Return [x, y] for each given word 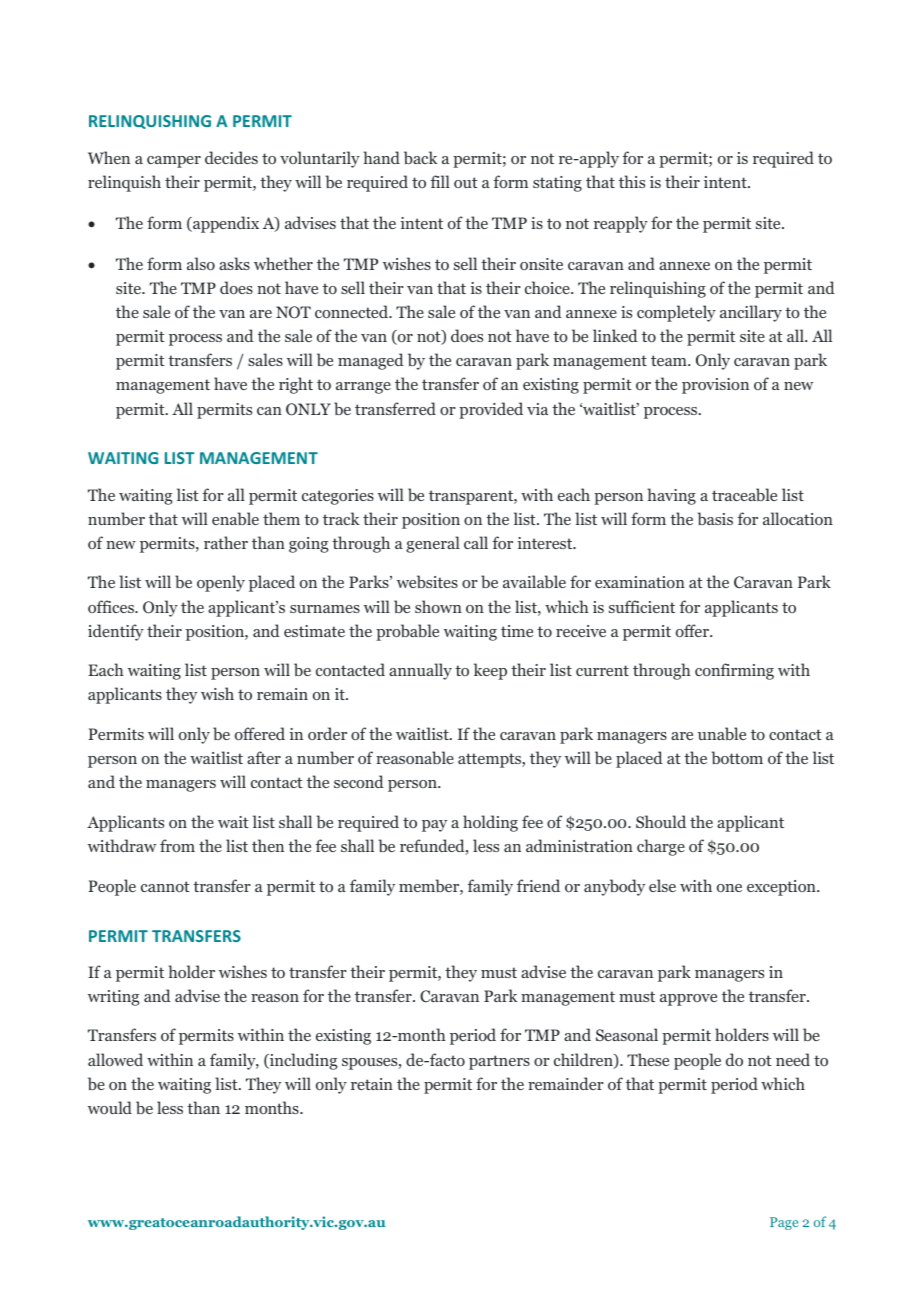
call [476, 542]
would [110, 1107]
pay [434, 826]
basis [715, 518]
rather [226, 542]
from [177, 845]
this [632, 181]
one [729, 888]
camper [174, 162]
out [466, 182]
